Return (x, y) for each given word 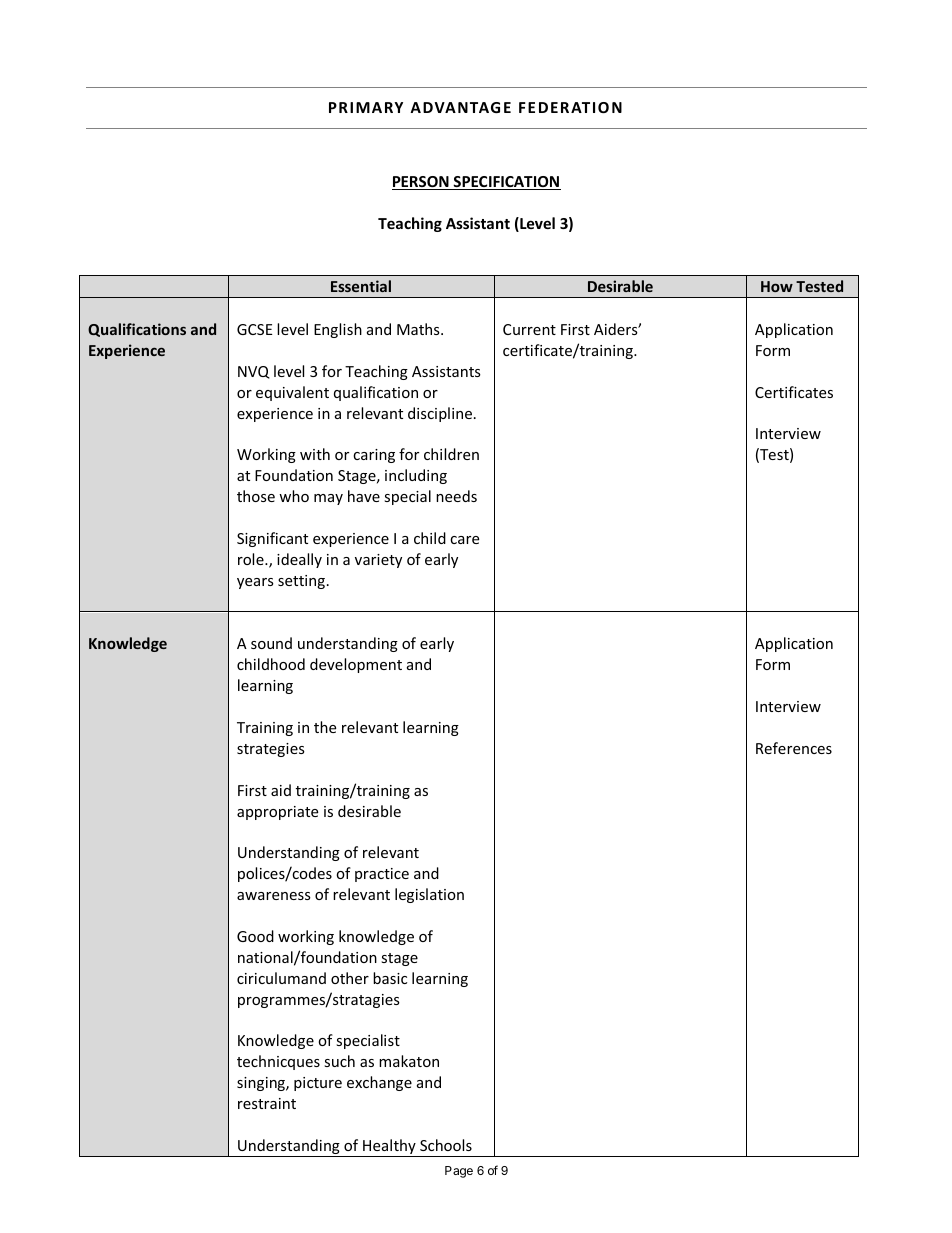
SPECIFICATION (506, 183)
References (794, 748)
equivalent (292, 393)
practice (382, 875)
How (777, 286)
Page (459, 1172)
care (464, 540)
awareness (274, 896)
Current (529, 329)
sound (271, 643)
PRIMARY (366, 107)
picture (318, 1084)
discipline (441, 414)
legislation (429, 895)
